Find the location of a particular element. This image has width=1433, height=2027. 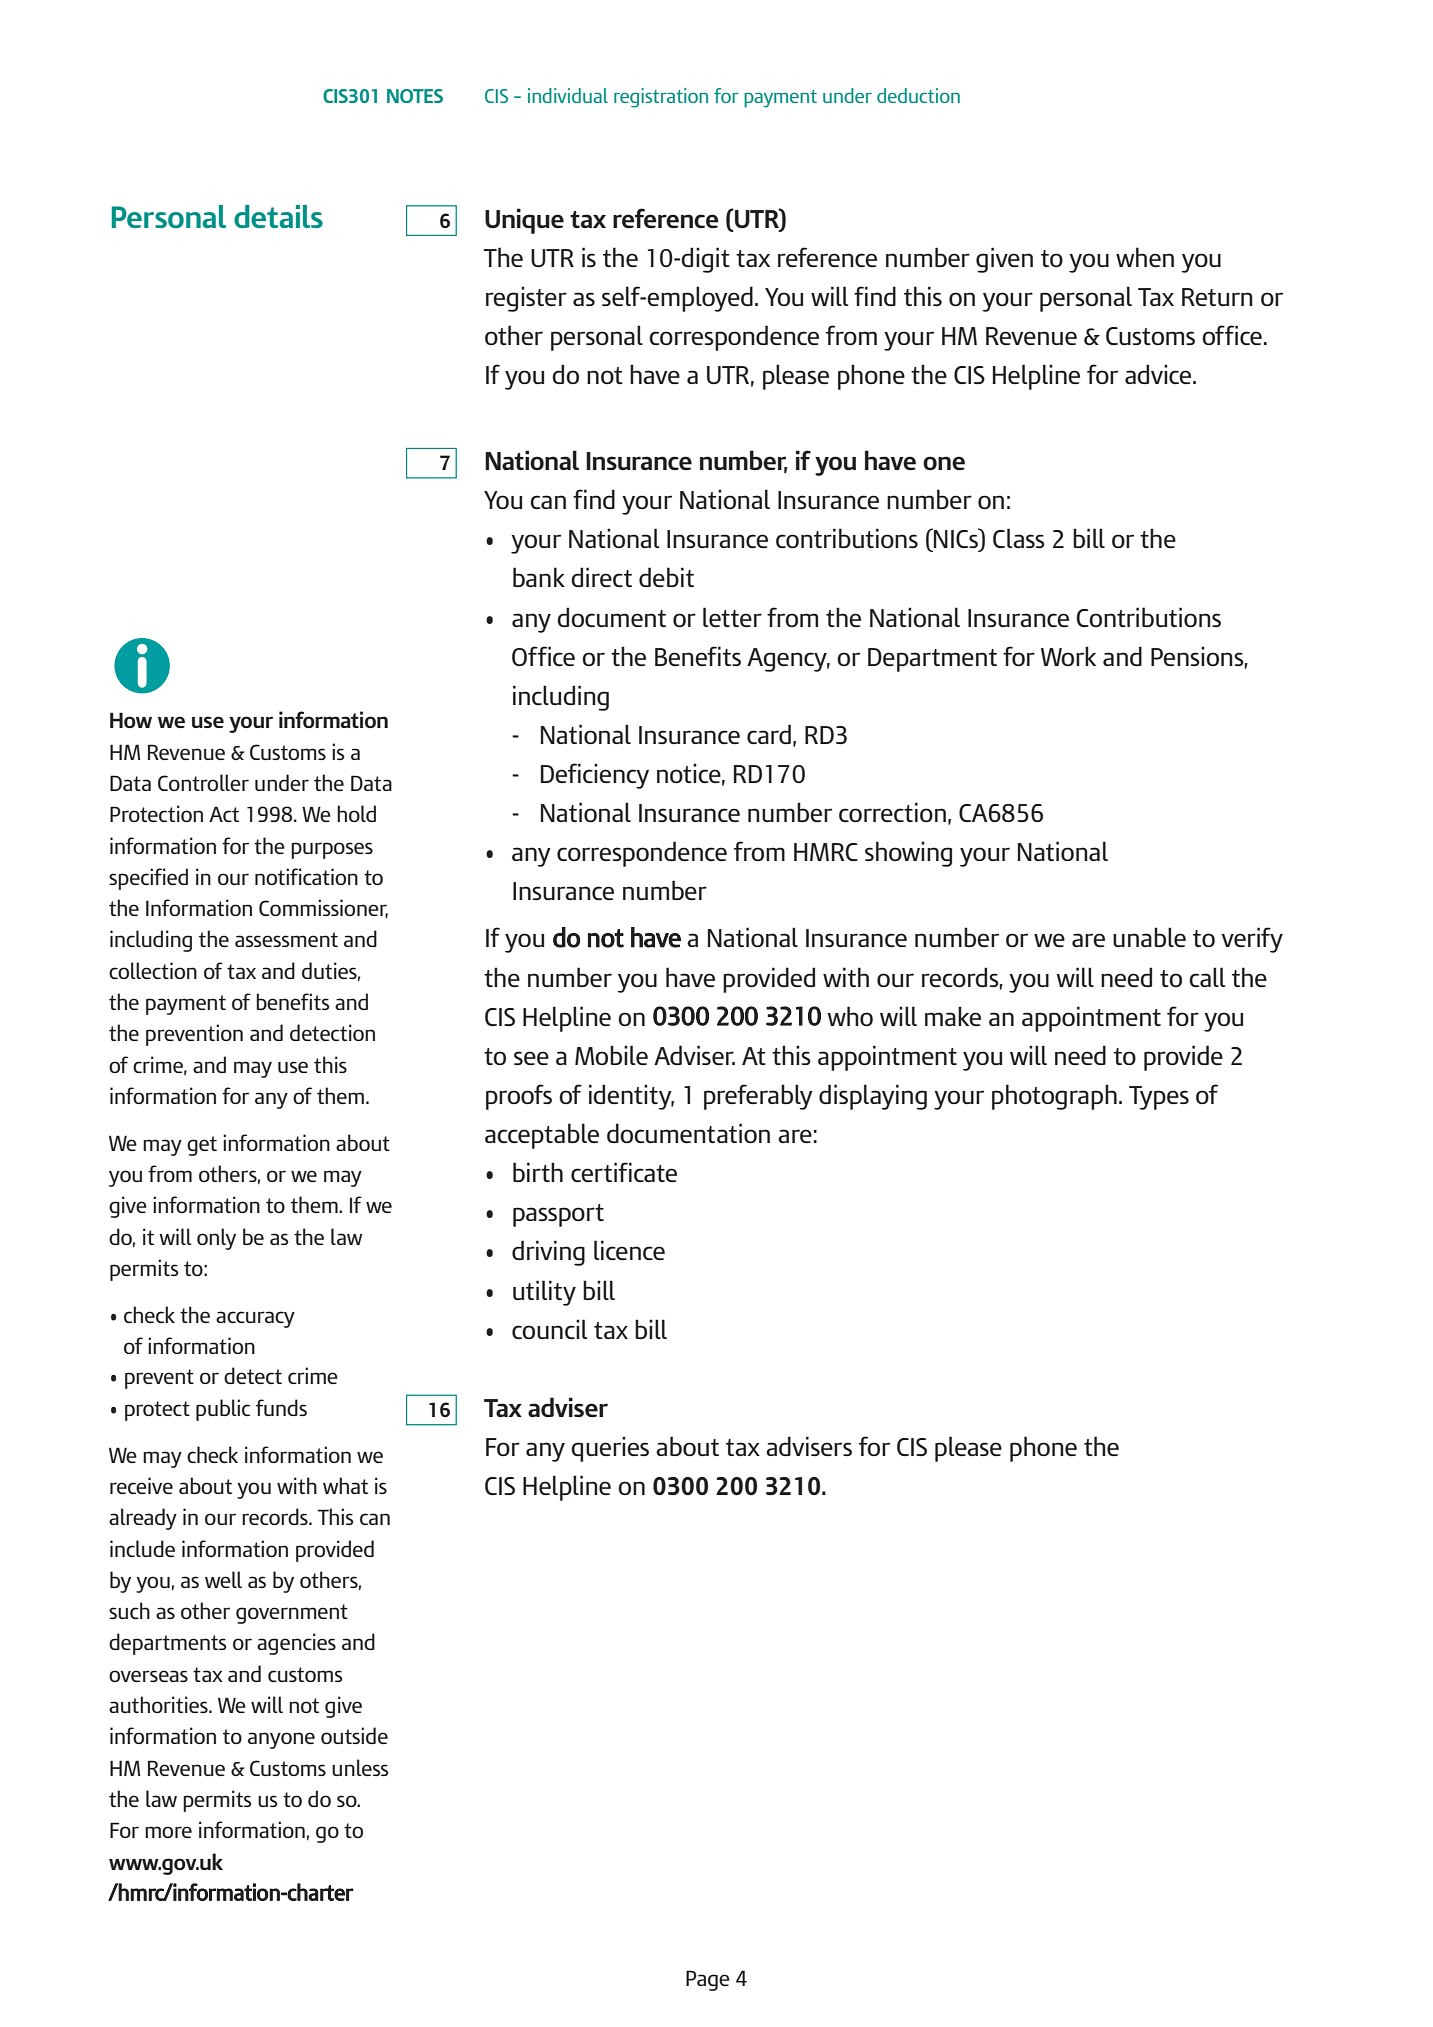

Page is located at coordinates (708, 1980).
